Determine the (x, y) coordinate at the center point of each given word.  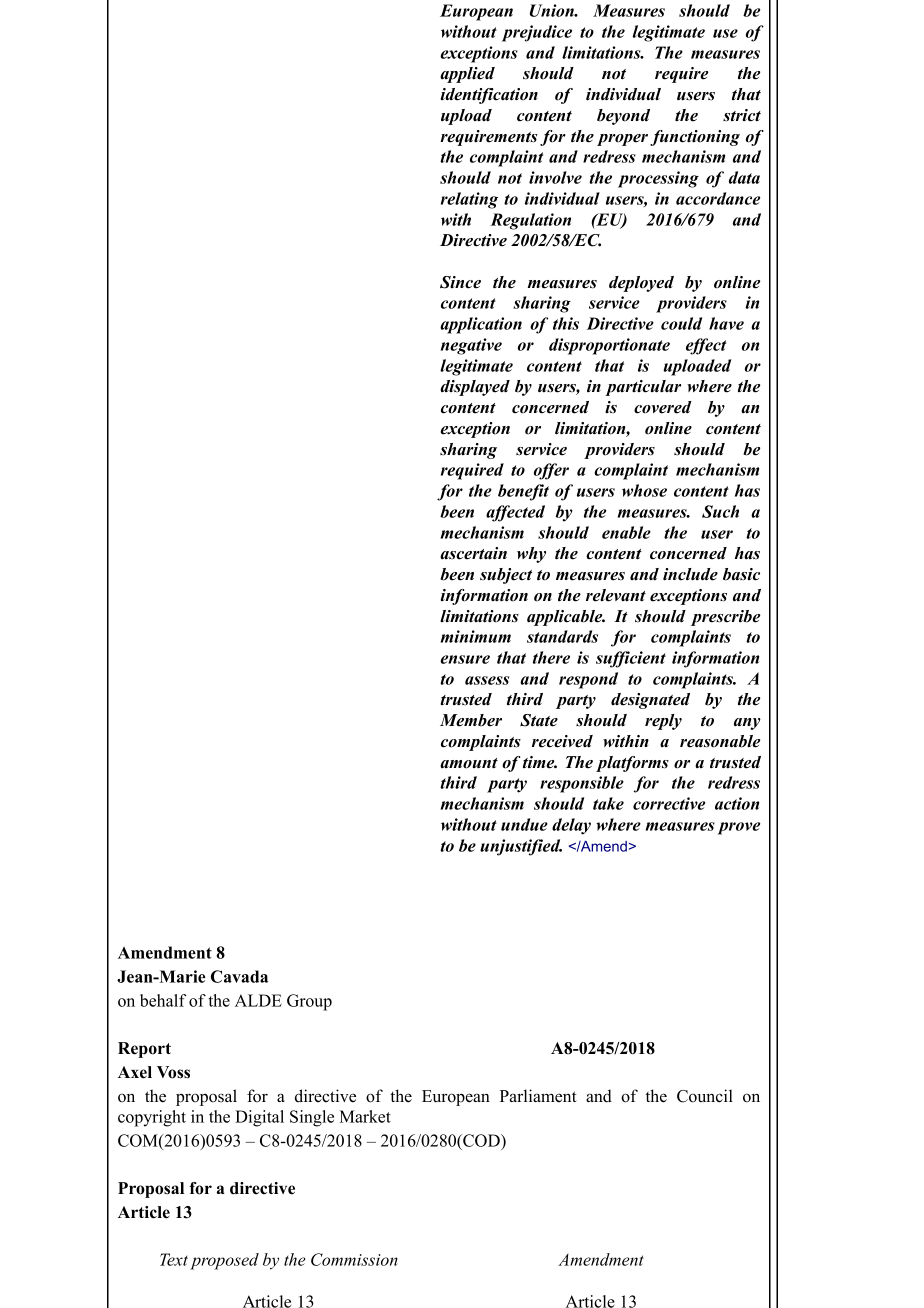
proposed (224, 1261)
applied (467, 75)
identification (489, 96)
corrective (669, 803)
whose (644, 490)
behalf (163, 1000)
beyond (623, 117)
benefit (523, 492)
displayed (475, 388)
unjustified (521, 847)
